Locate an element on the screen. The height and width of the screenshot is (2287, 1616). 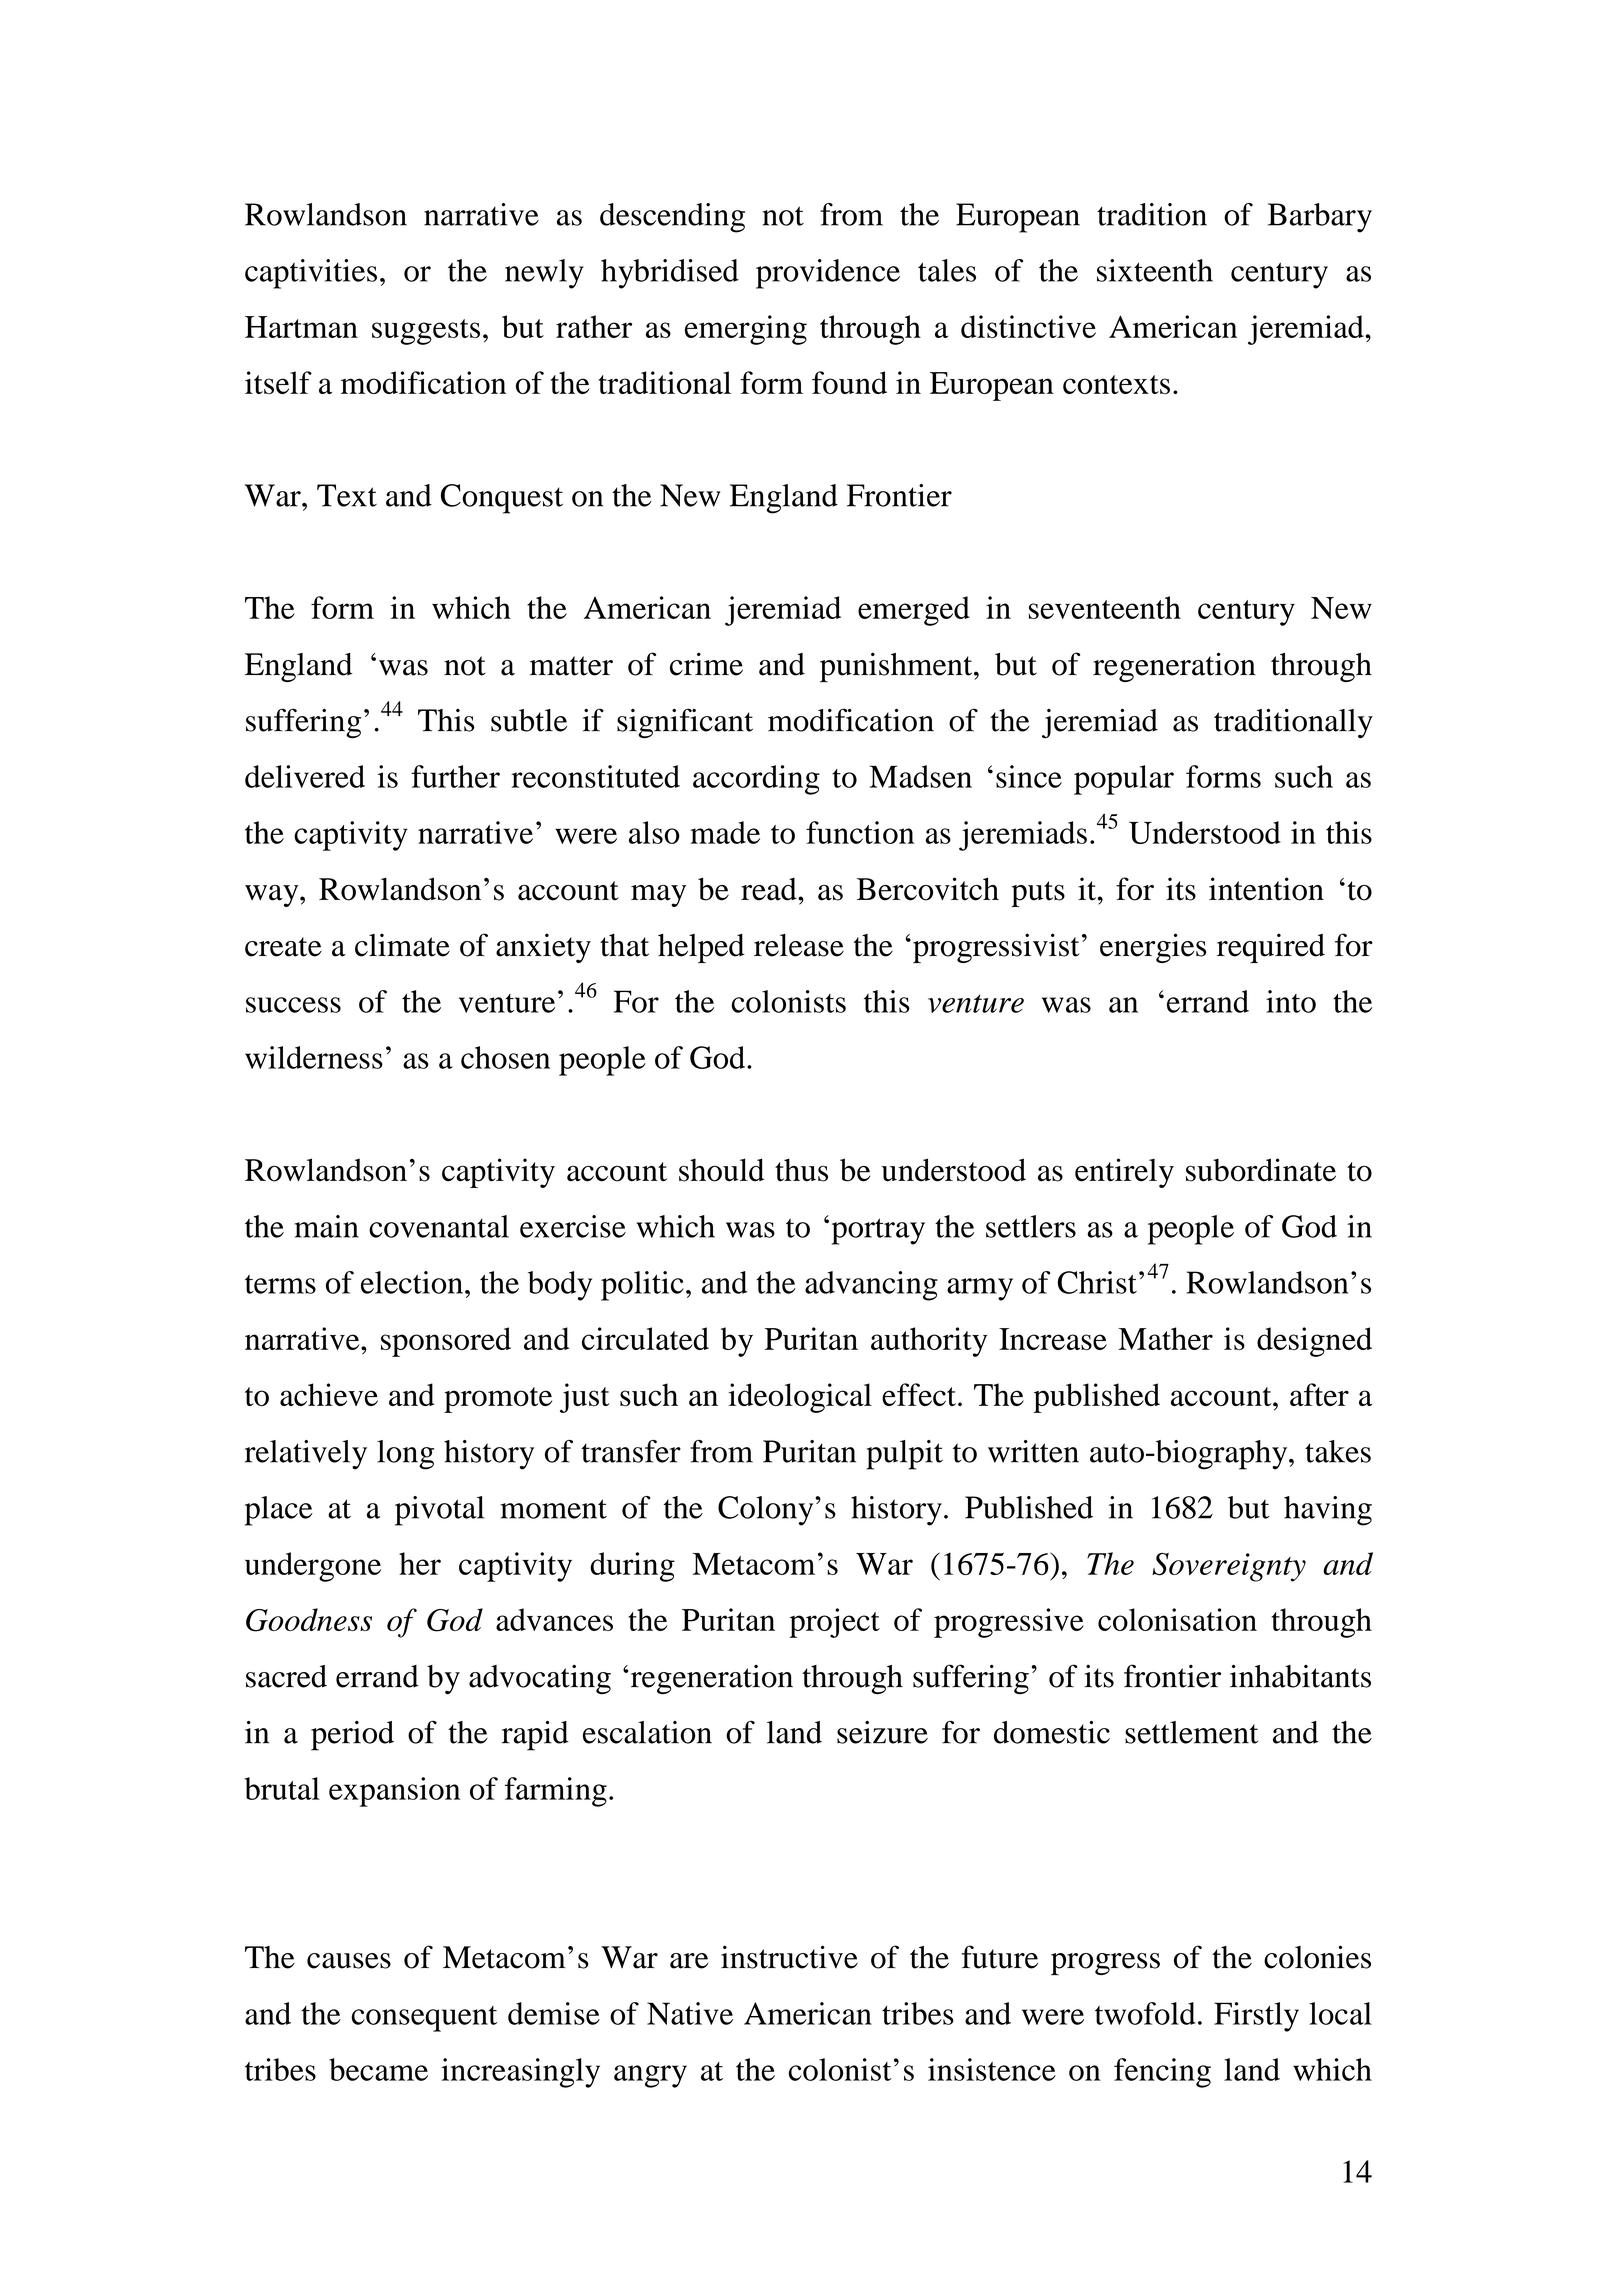
success is located at coordinates (293, 1005).
